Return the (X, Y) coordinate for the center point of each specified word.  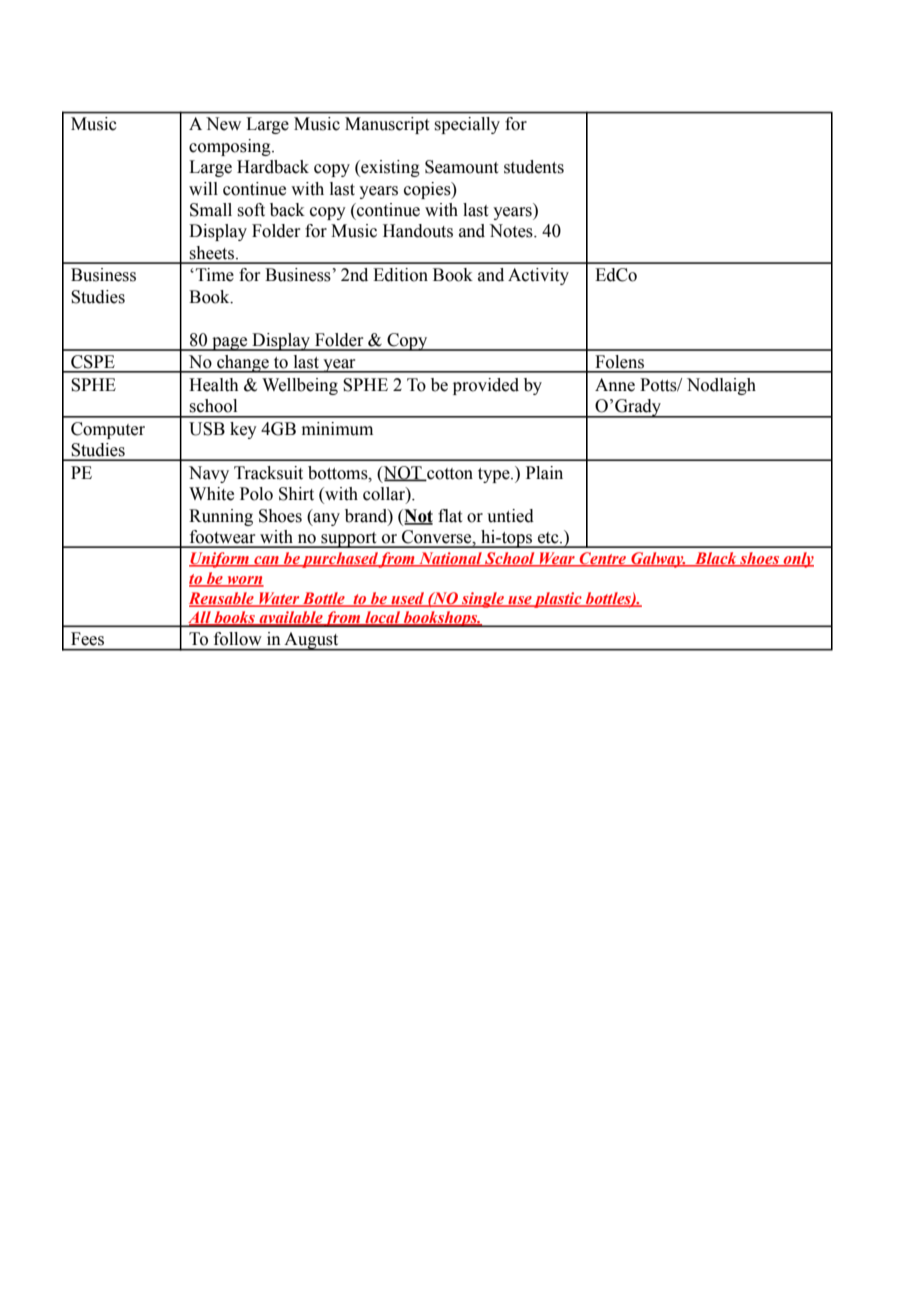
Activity (538, 276)
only (798, 560)
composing (231, 147)
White (211, 494)
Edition (400, 275)
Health (214, 385)
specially (467, 125)
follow (237, 639)
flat (450, 516)
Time (215, 275)
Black (716, 559)
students (534, 167)
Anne (615, 385)
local (382, 618)
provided (486, 386)
